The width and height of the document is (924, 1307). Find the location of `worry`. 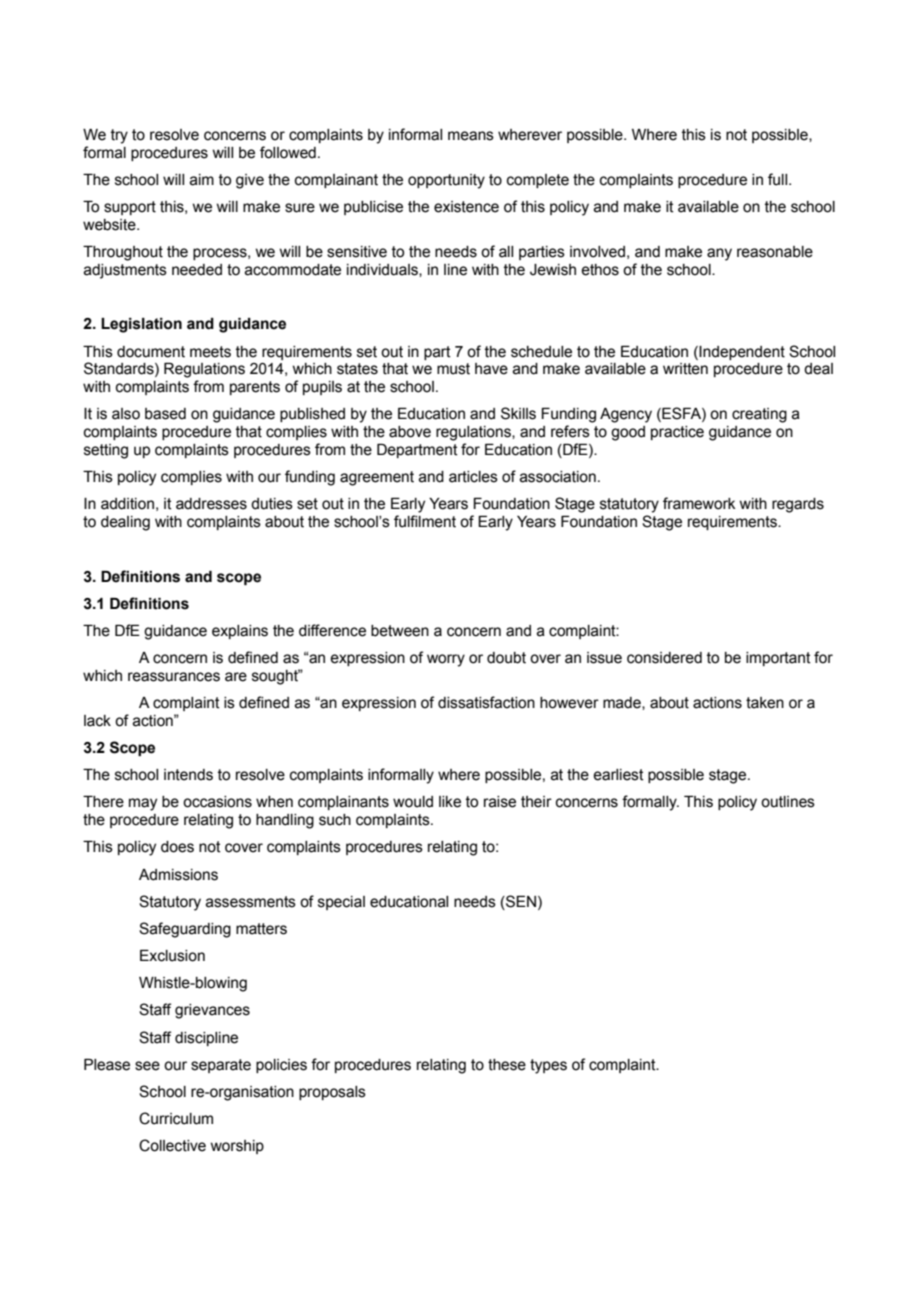

worry is located at coordinates (446, 660).
